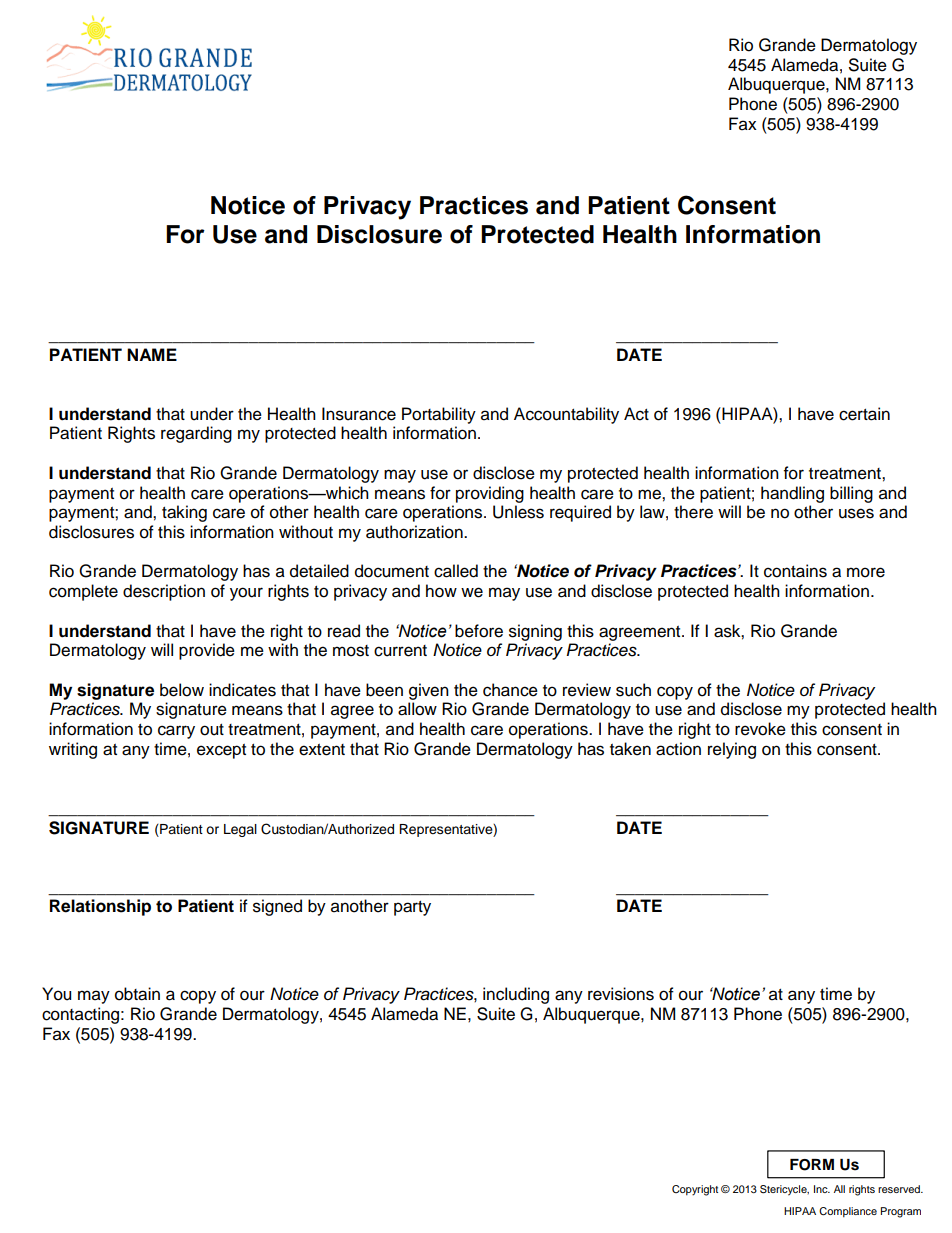 The width and height of the screenshot is (952, 1233). What do you see at coordinates (152, 354) in the screenshot?
I see `NAME` at bounding box center [152, 354].
